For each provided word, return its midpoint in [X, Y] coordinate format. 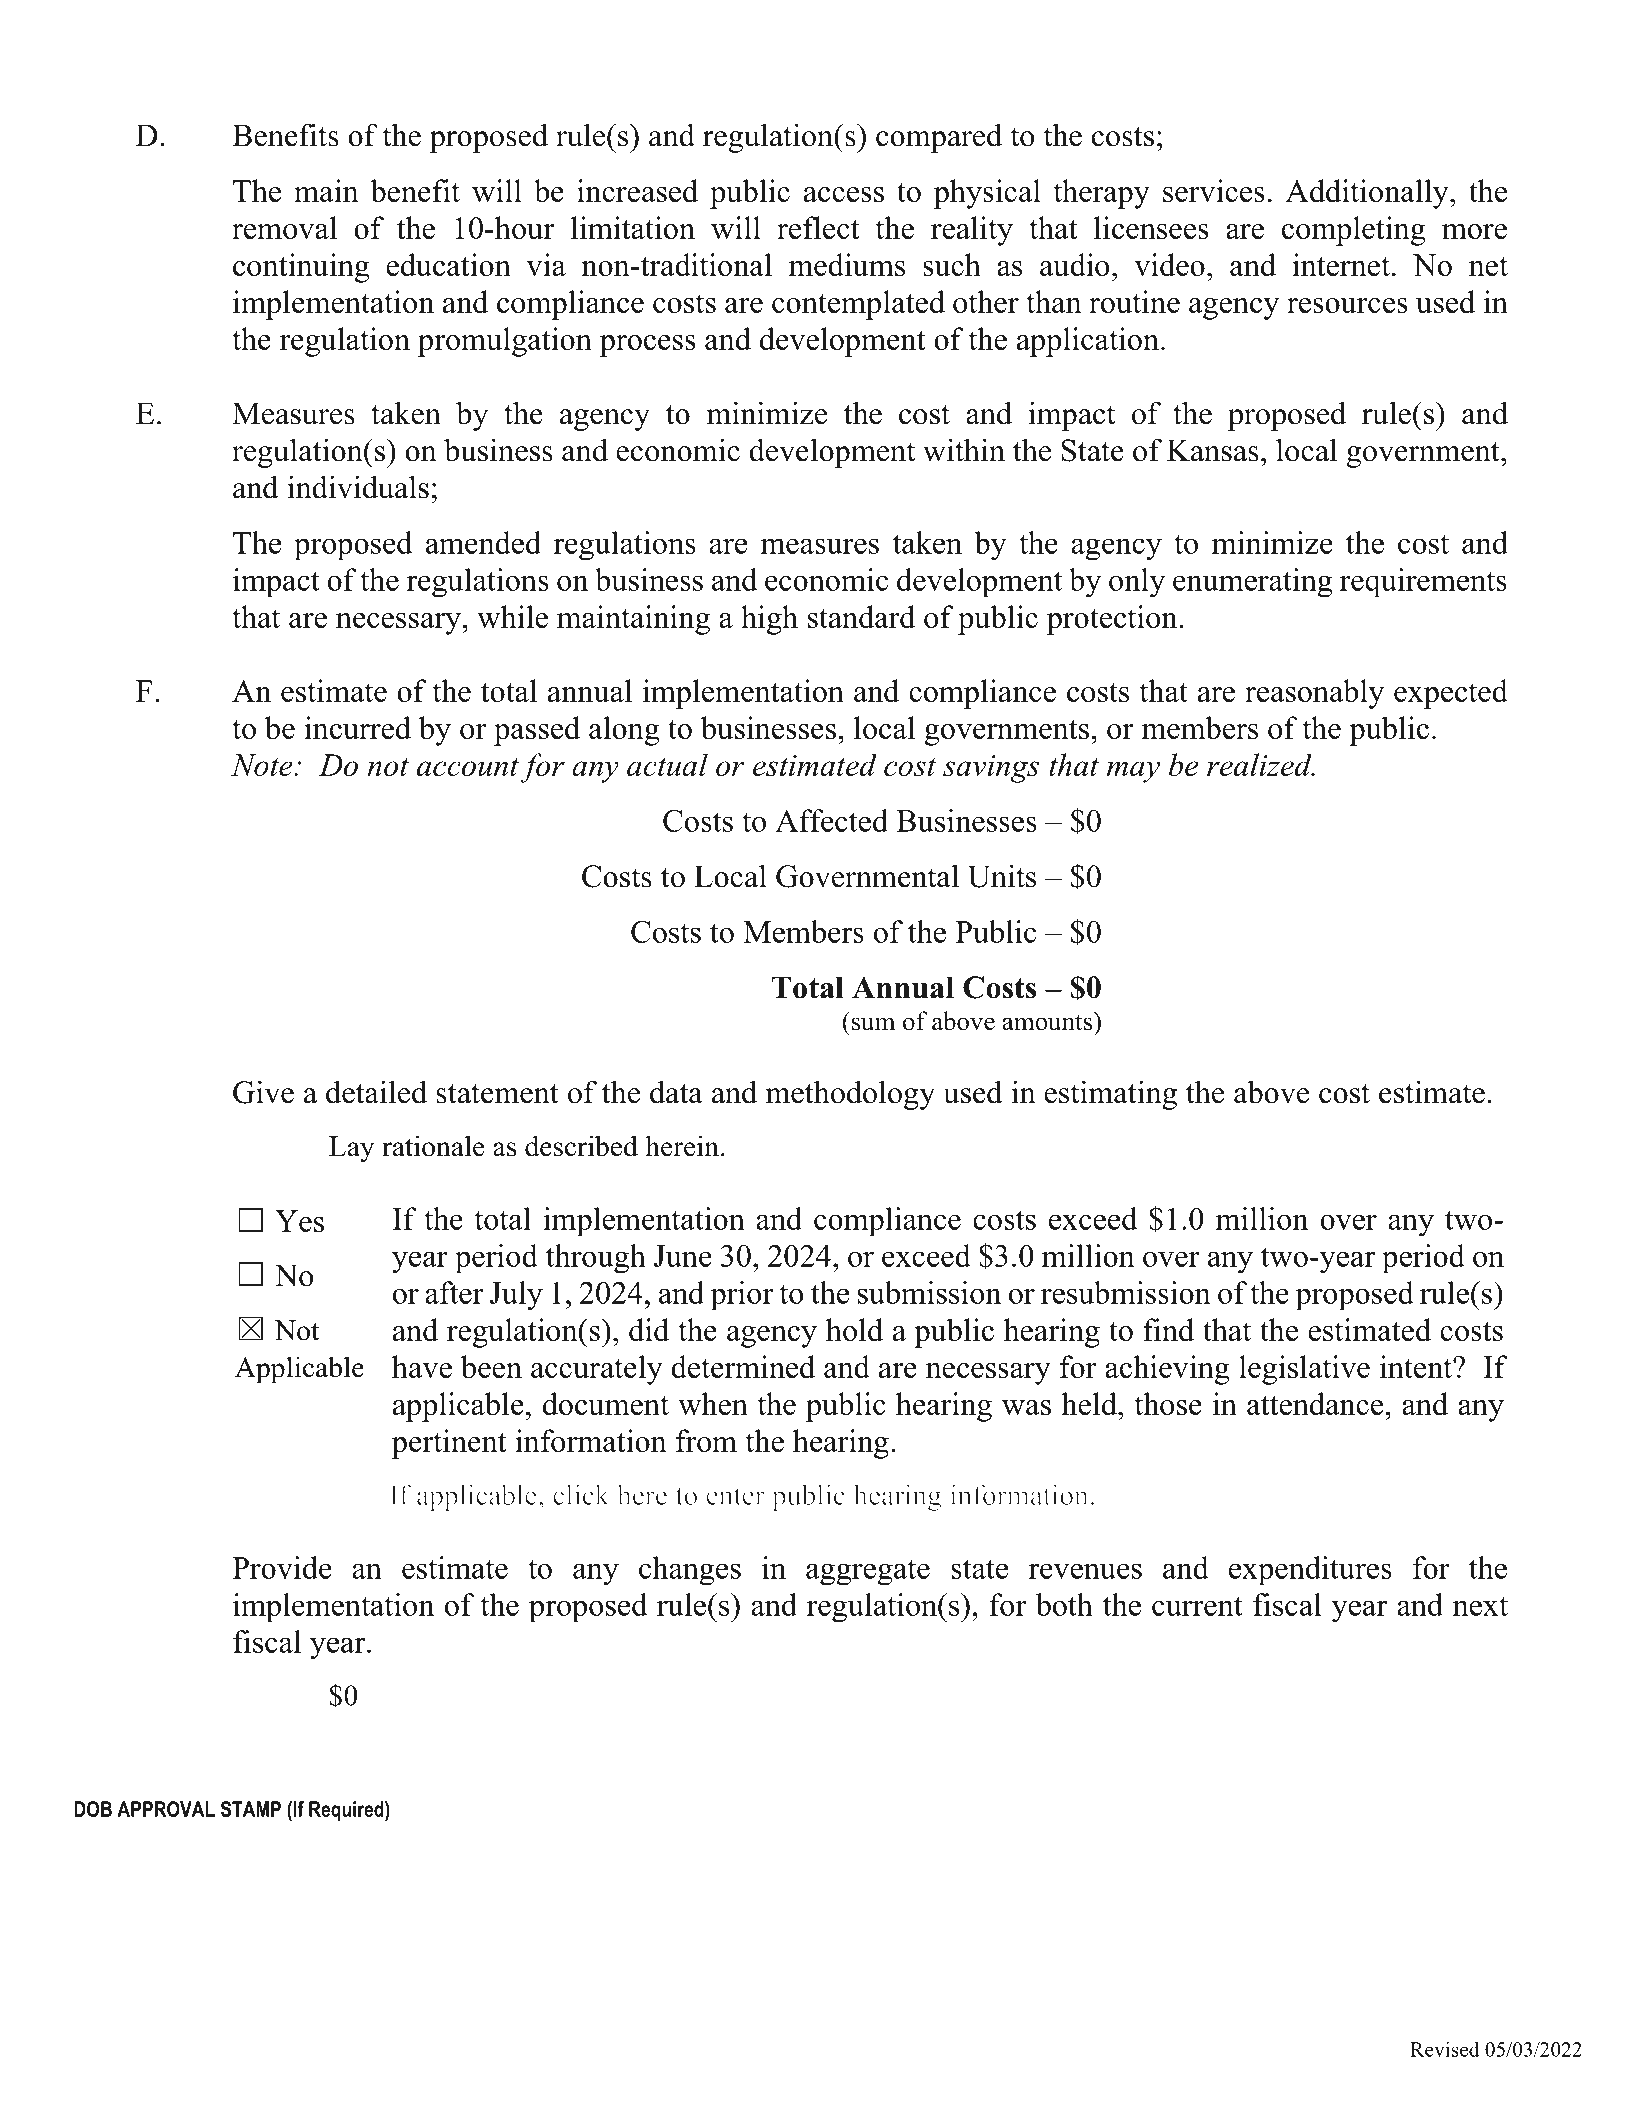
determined [743, 1366]
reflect [818, 227]
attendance [1316, 1403]
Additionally [1368, 194]
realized [1260, 764]
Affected [831, 820]
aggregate [868, 1572]
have [422, 1366]
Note [263, 765]
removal [284, 227]
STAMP [251, 1809]
